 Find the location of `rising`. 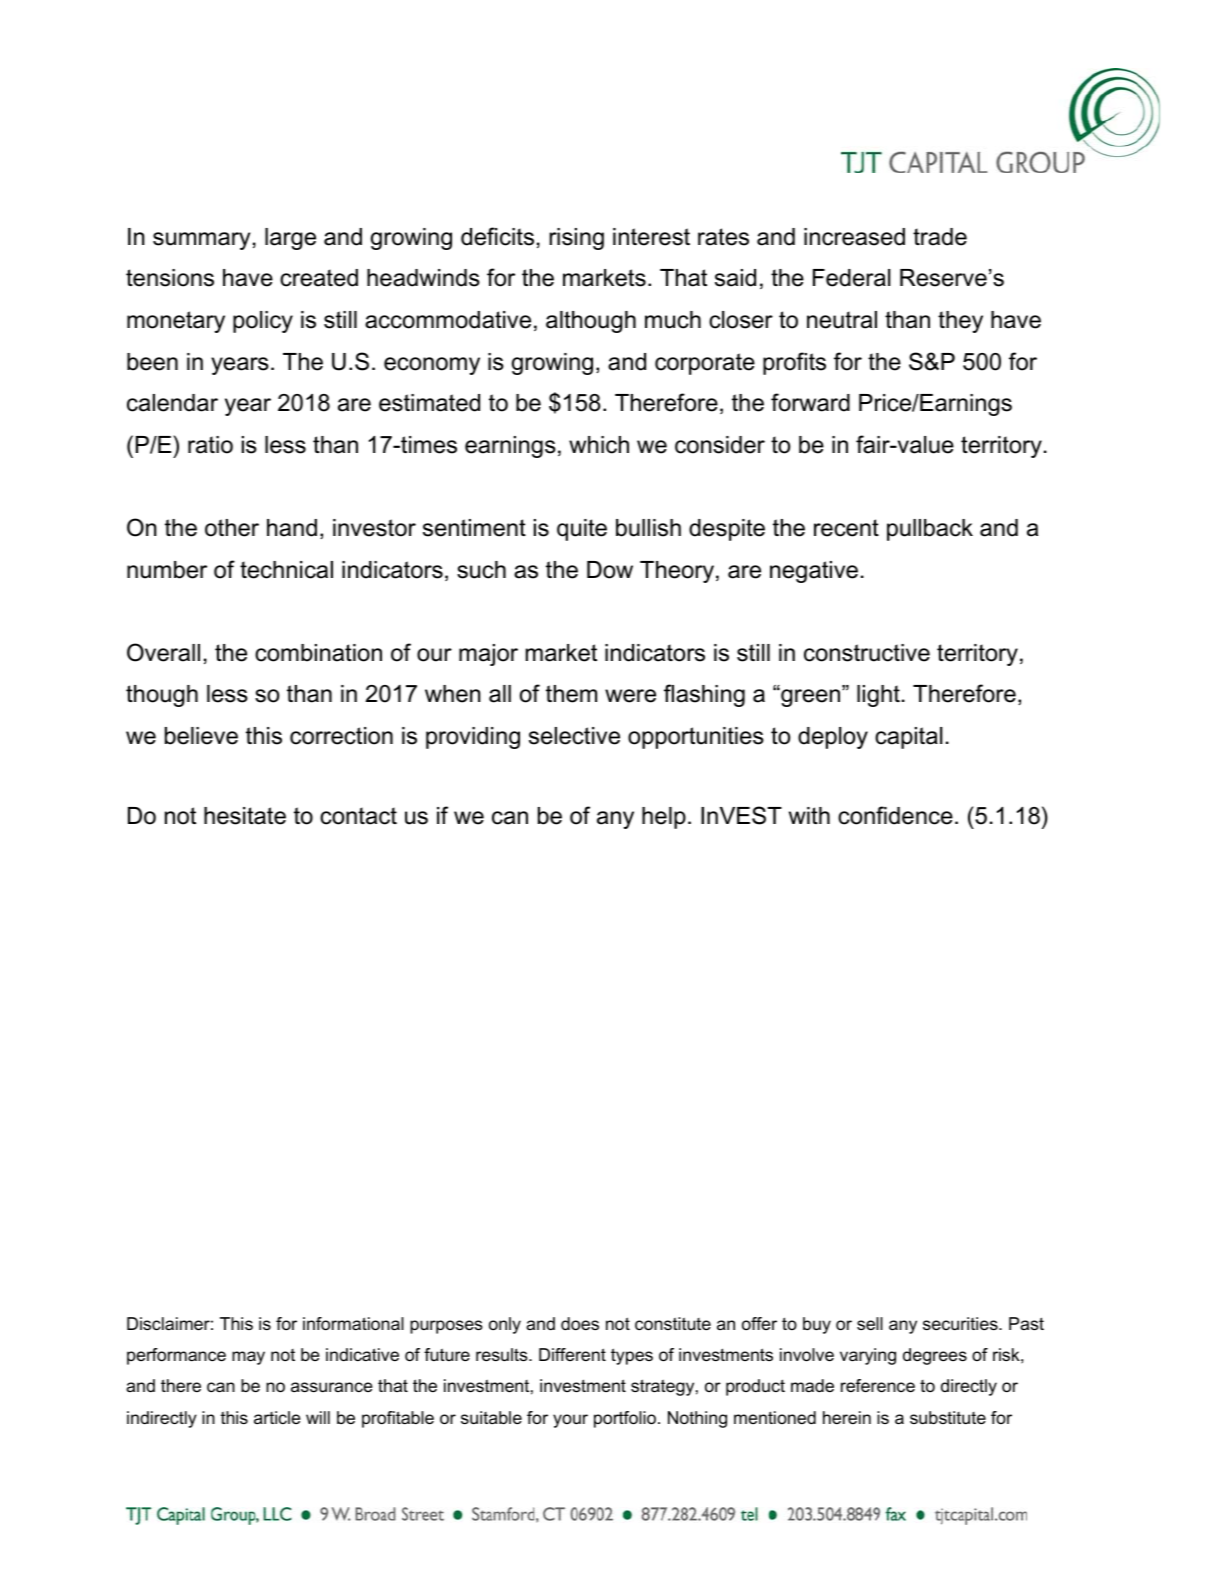

rising is located at coordinates (576, 239).
